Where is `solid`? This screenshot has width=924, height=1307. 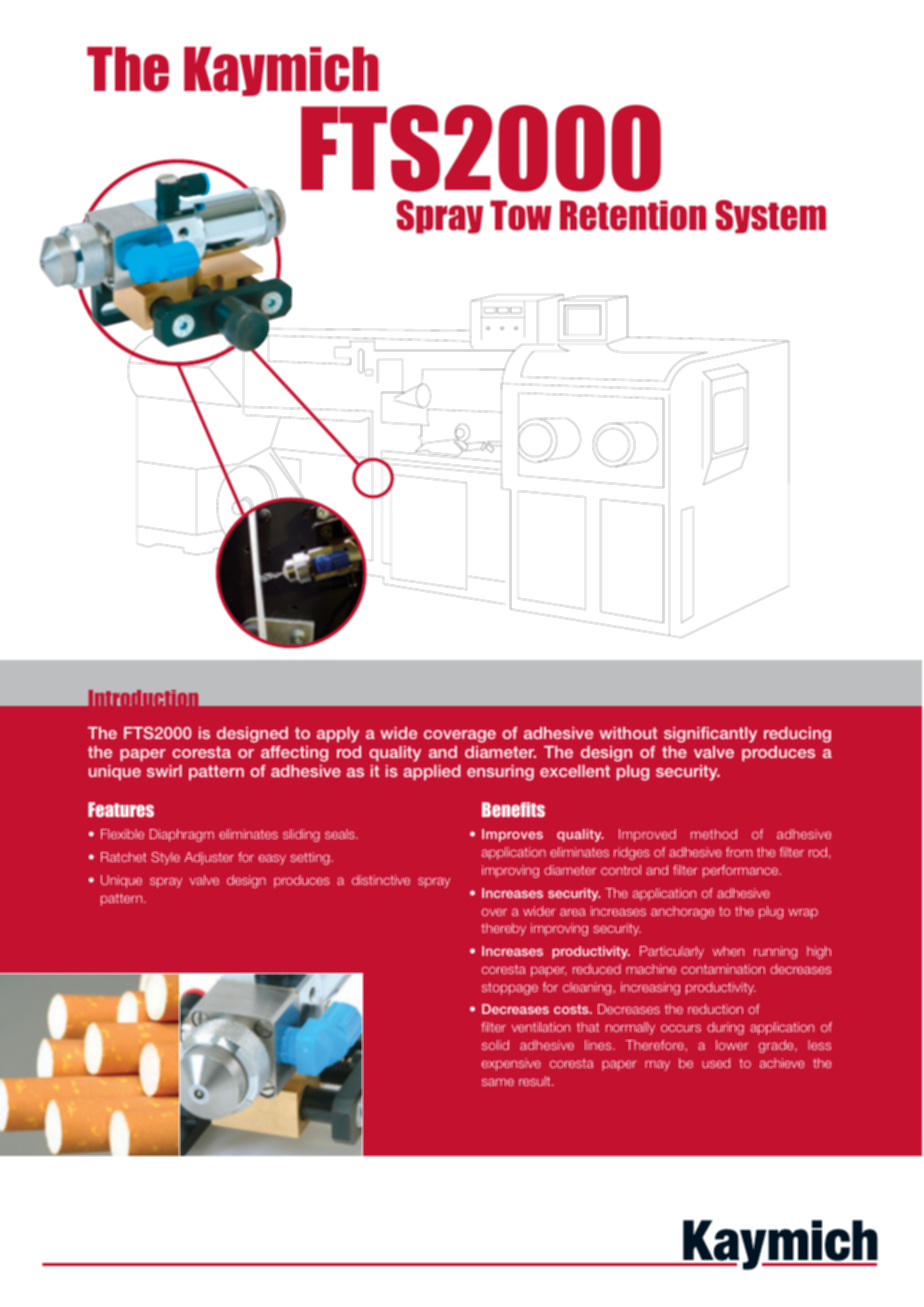 solid is located at coordinates (495, 1045).
